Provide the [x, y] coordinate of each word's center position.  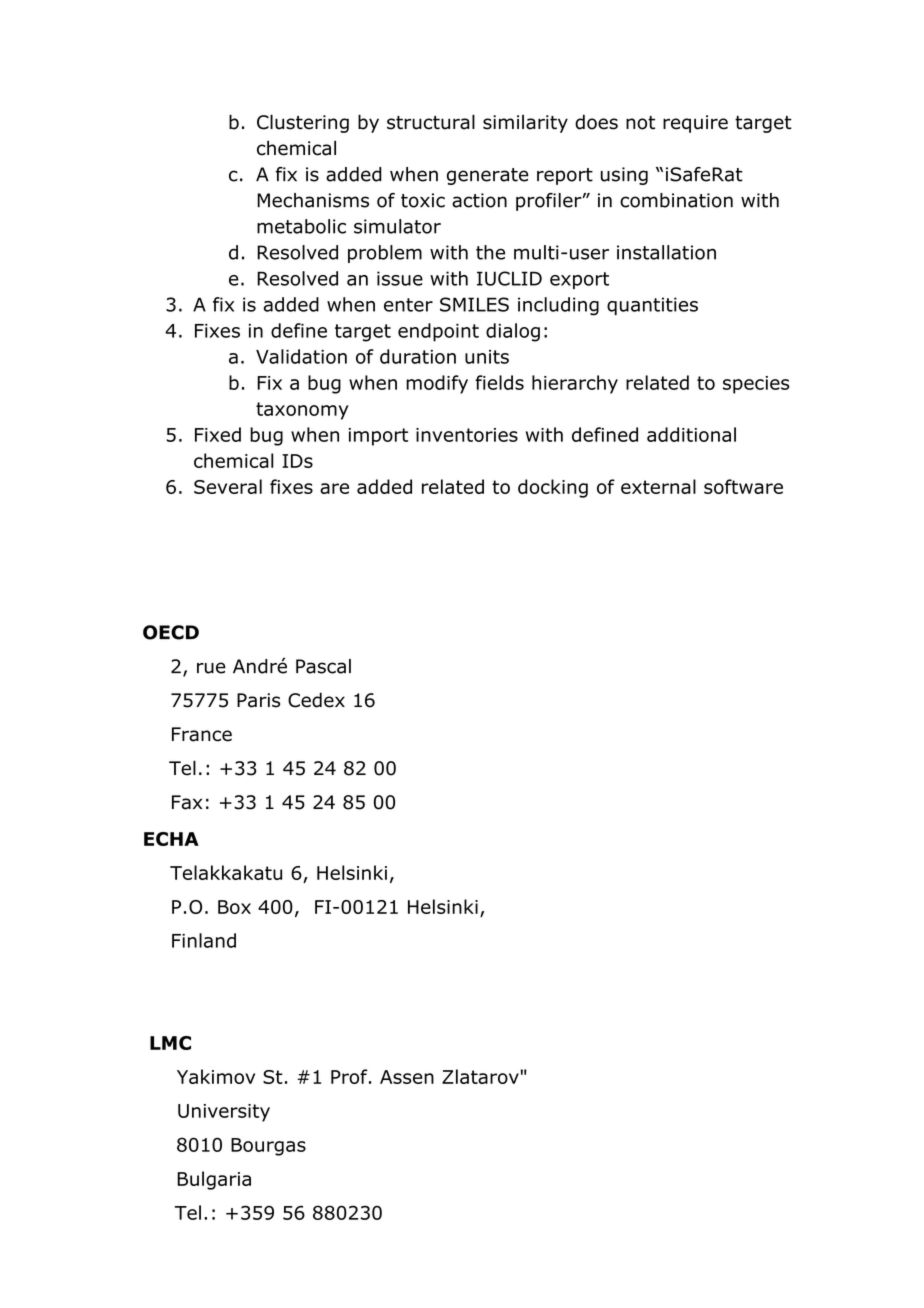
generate [488, 176]
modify [437, 384]
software [743, 486]
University [224, 1113]
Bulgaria [214, 1180]
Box [234, 907]
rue [211, 668]
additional [691, 434]
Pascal [323, 666]
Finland [204, 940]
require [695, 124]
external [658, 486]
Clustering [303, 123]
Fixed [218, 434]
